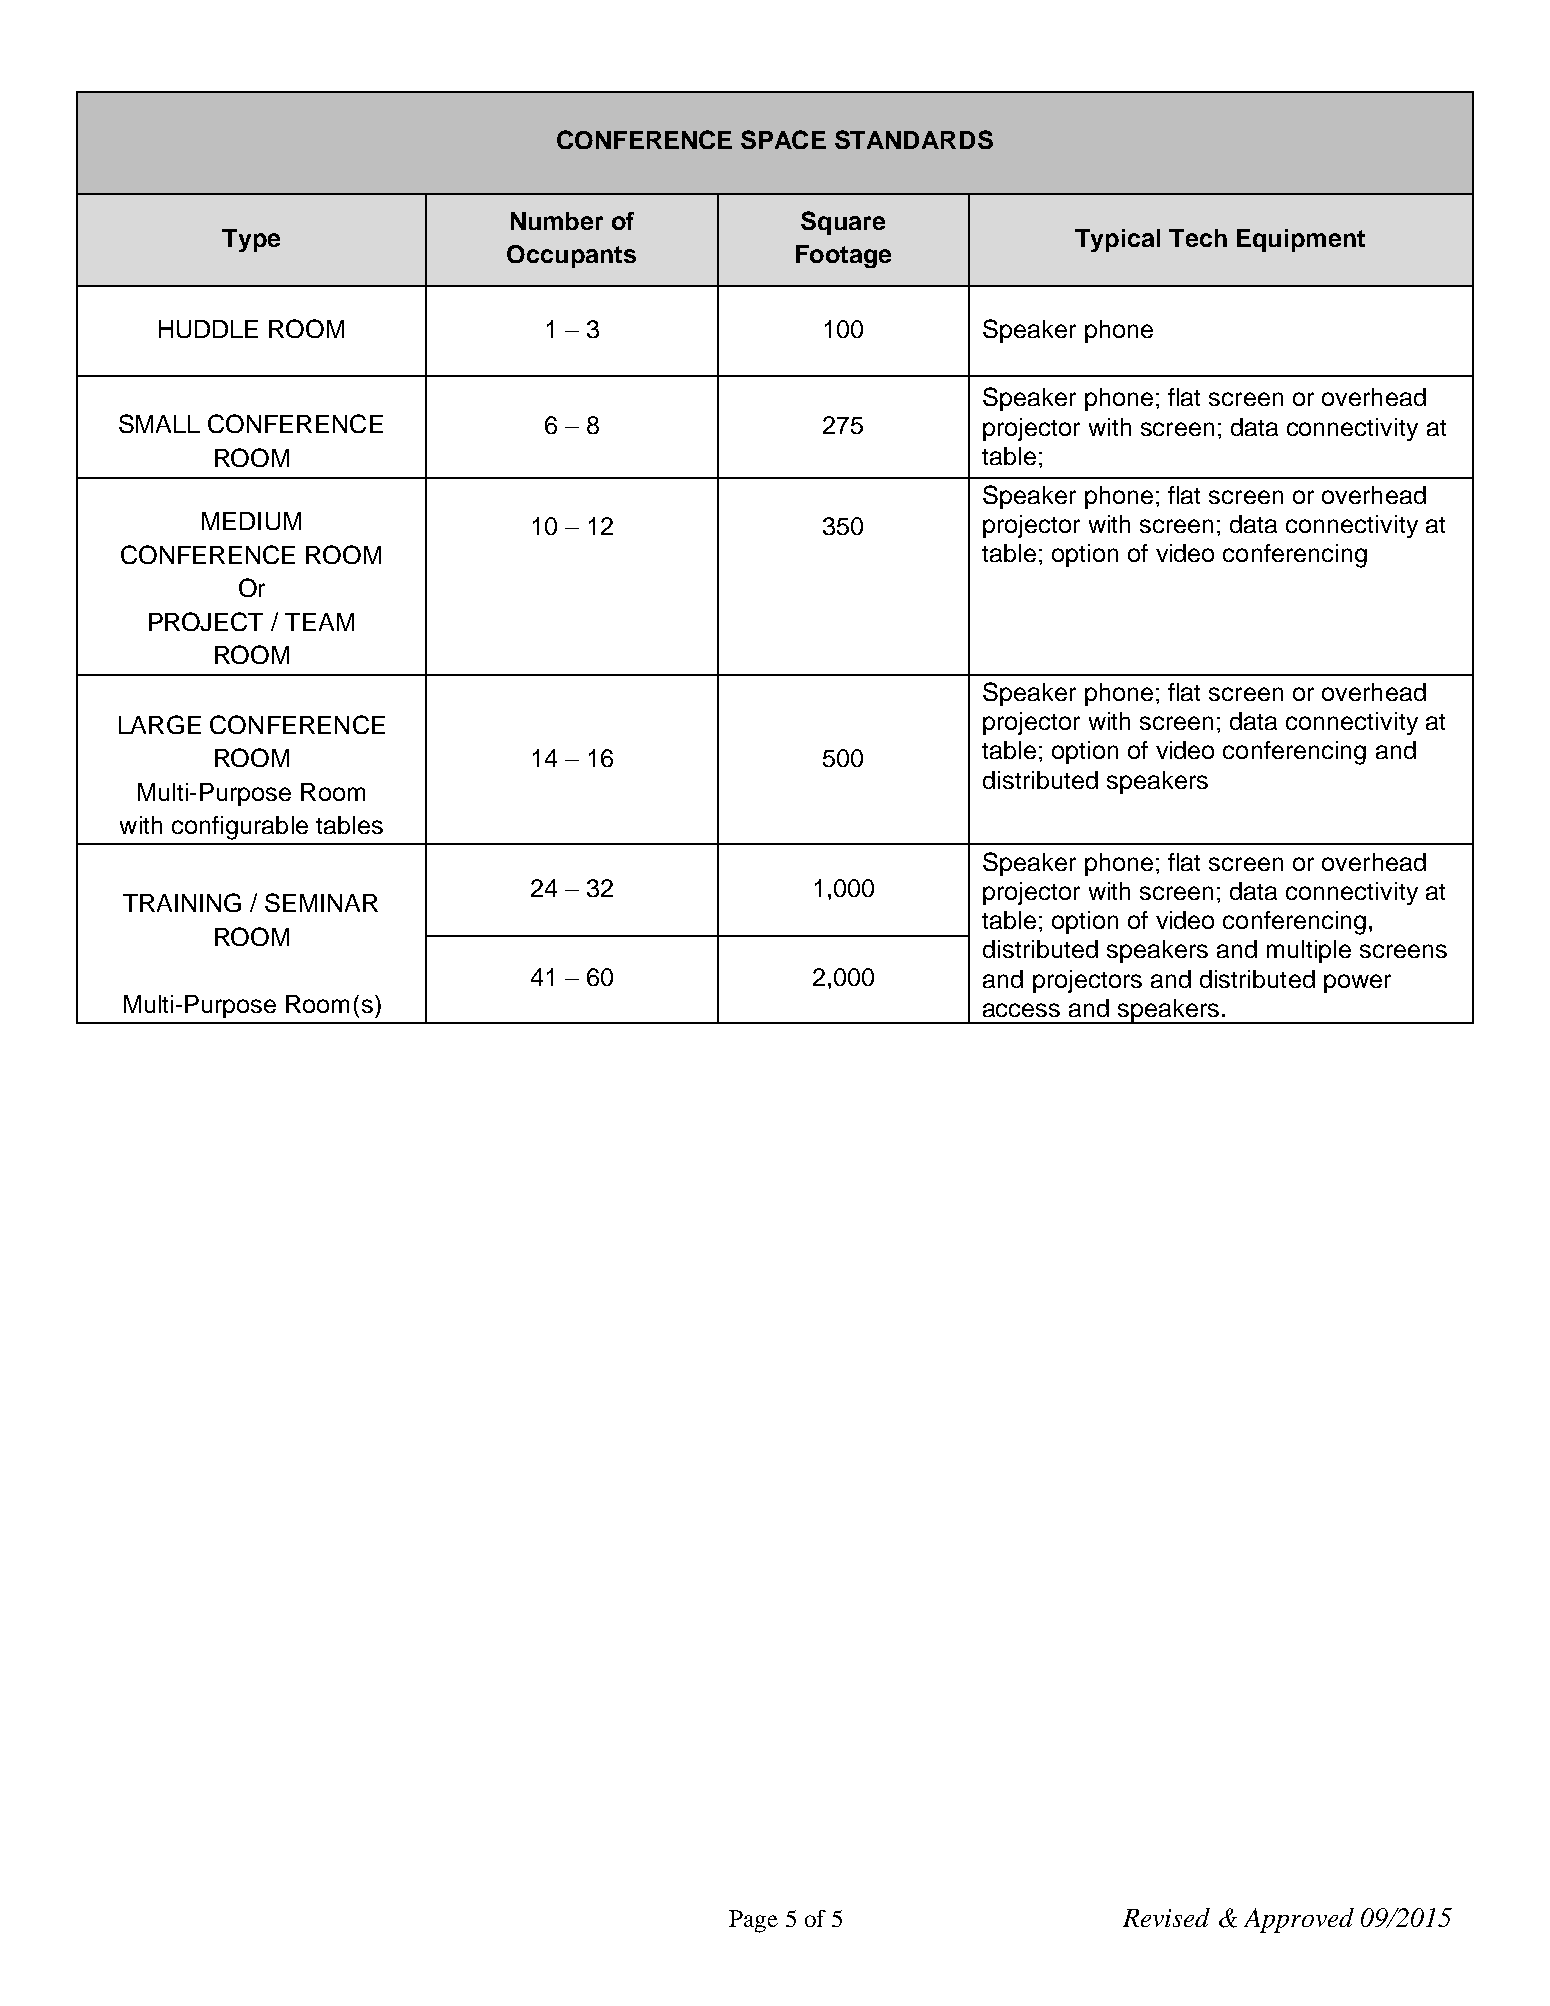 The width and height of the document is (1550, 2006). What do you see at coordinates (1357, 983) in the document?
I see `power` at bounding box center [1357, 983].
